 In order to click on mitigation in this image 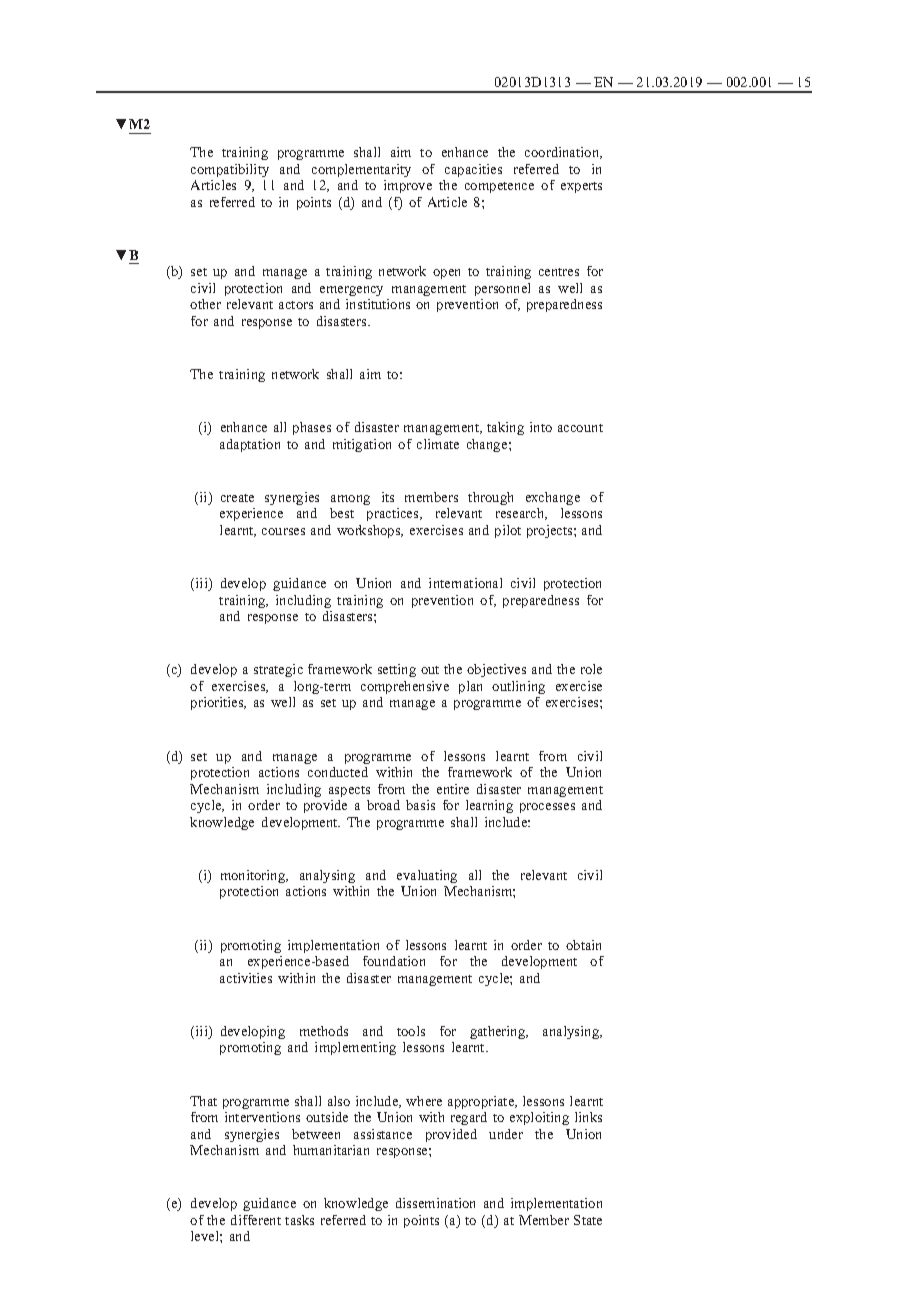, I will do `click(362, 445)`.
